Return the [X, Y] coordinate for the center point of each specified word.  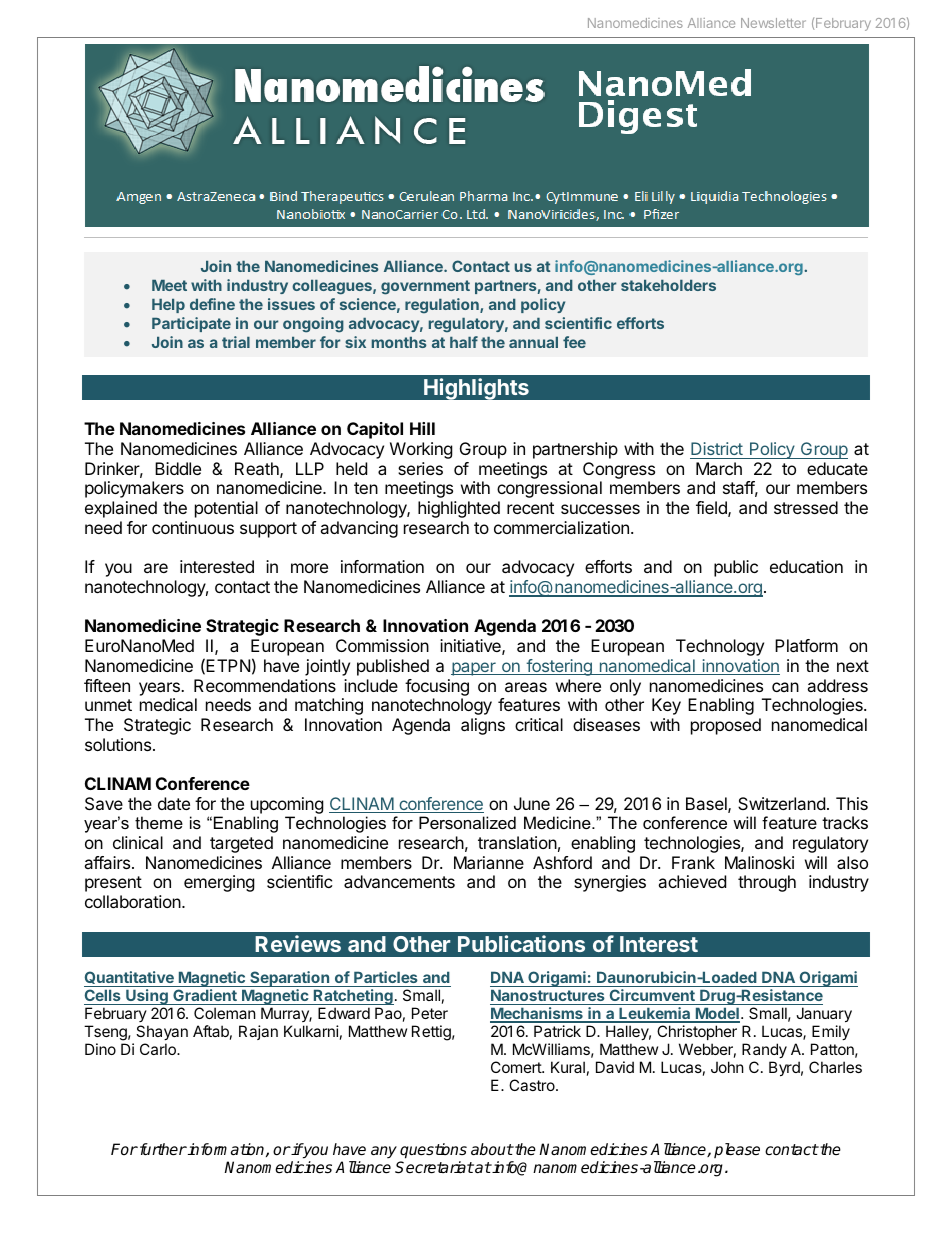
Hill [422, 428]
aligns [483, 726]
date [174, 803]
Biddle [178, 468]
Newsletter [773, 23]
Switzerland [781, 803]
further [162, 1149]
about [492, 1149]
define [212, 304]
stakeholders [668, 285]
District [717, 448]
